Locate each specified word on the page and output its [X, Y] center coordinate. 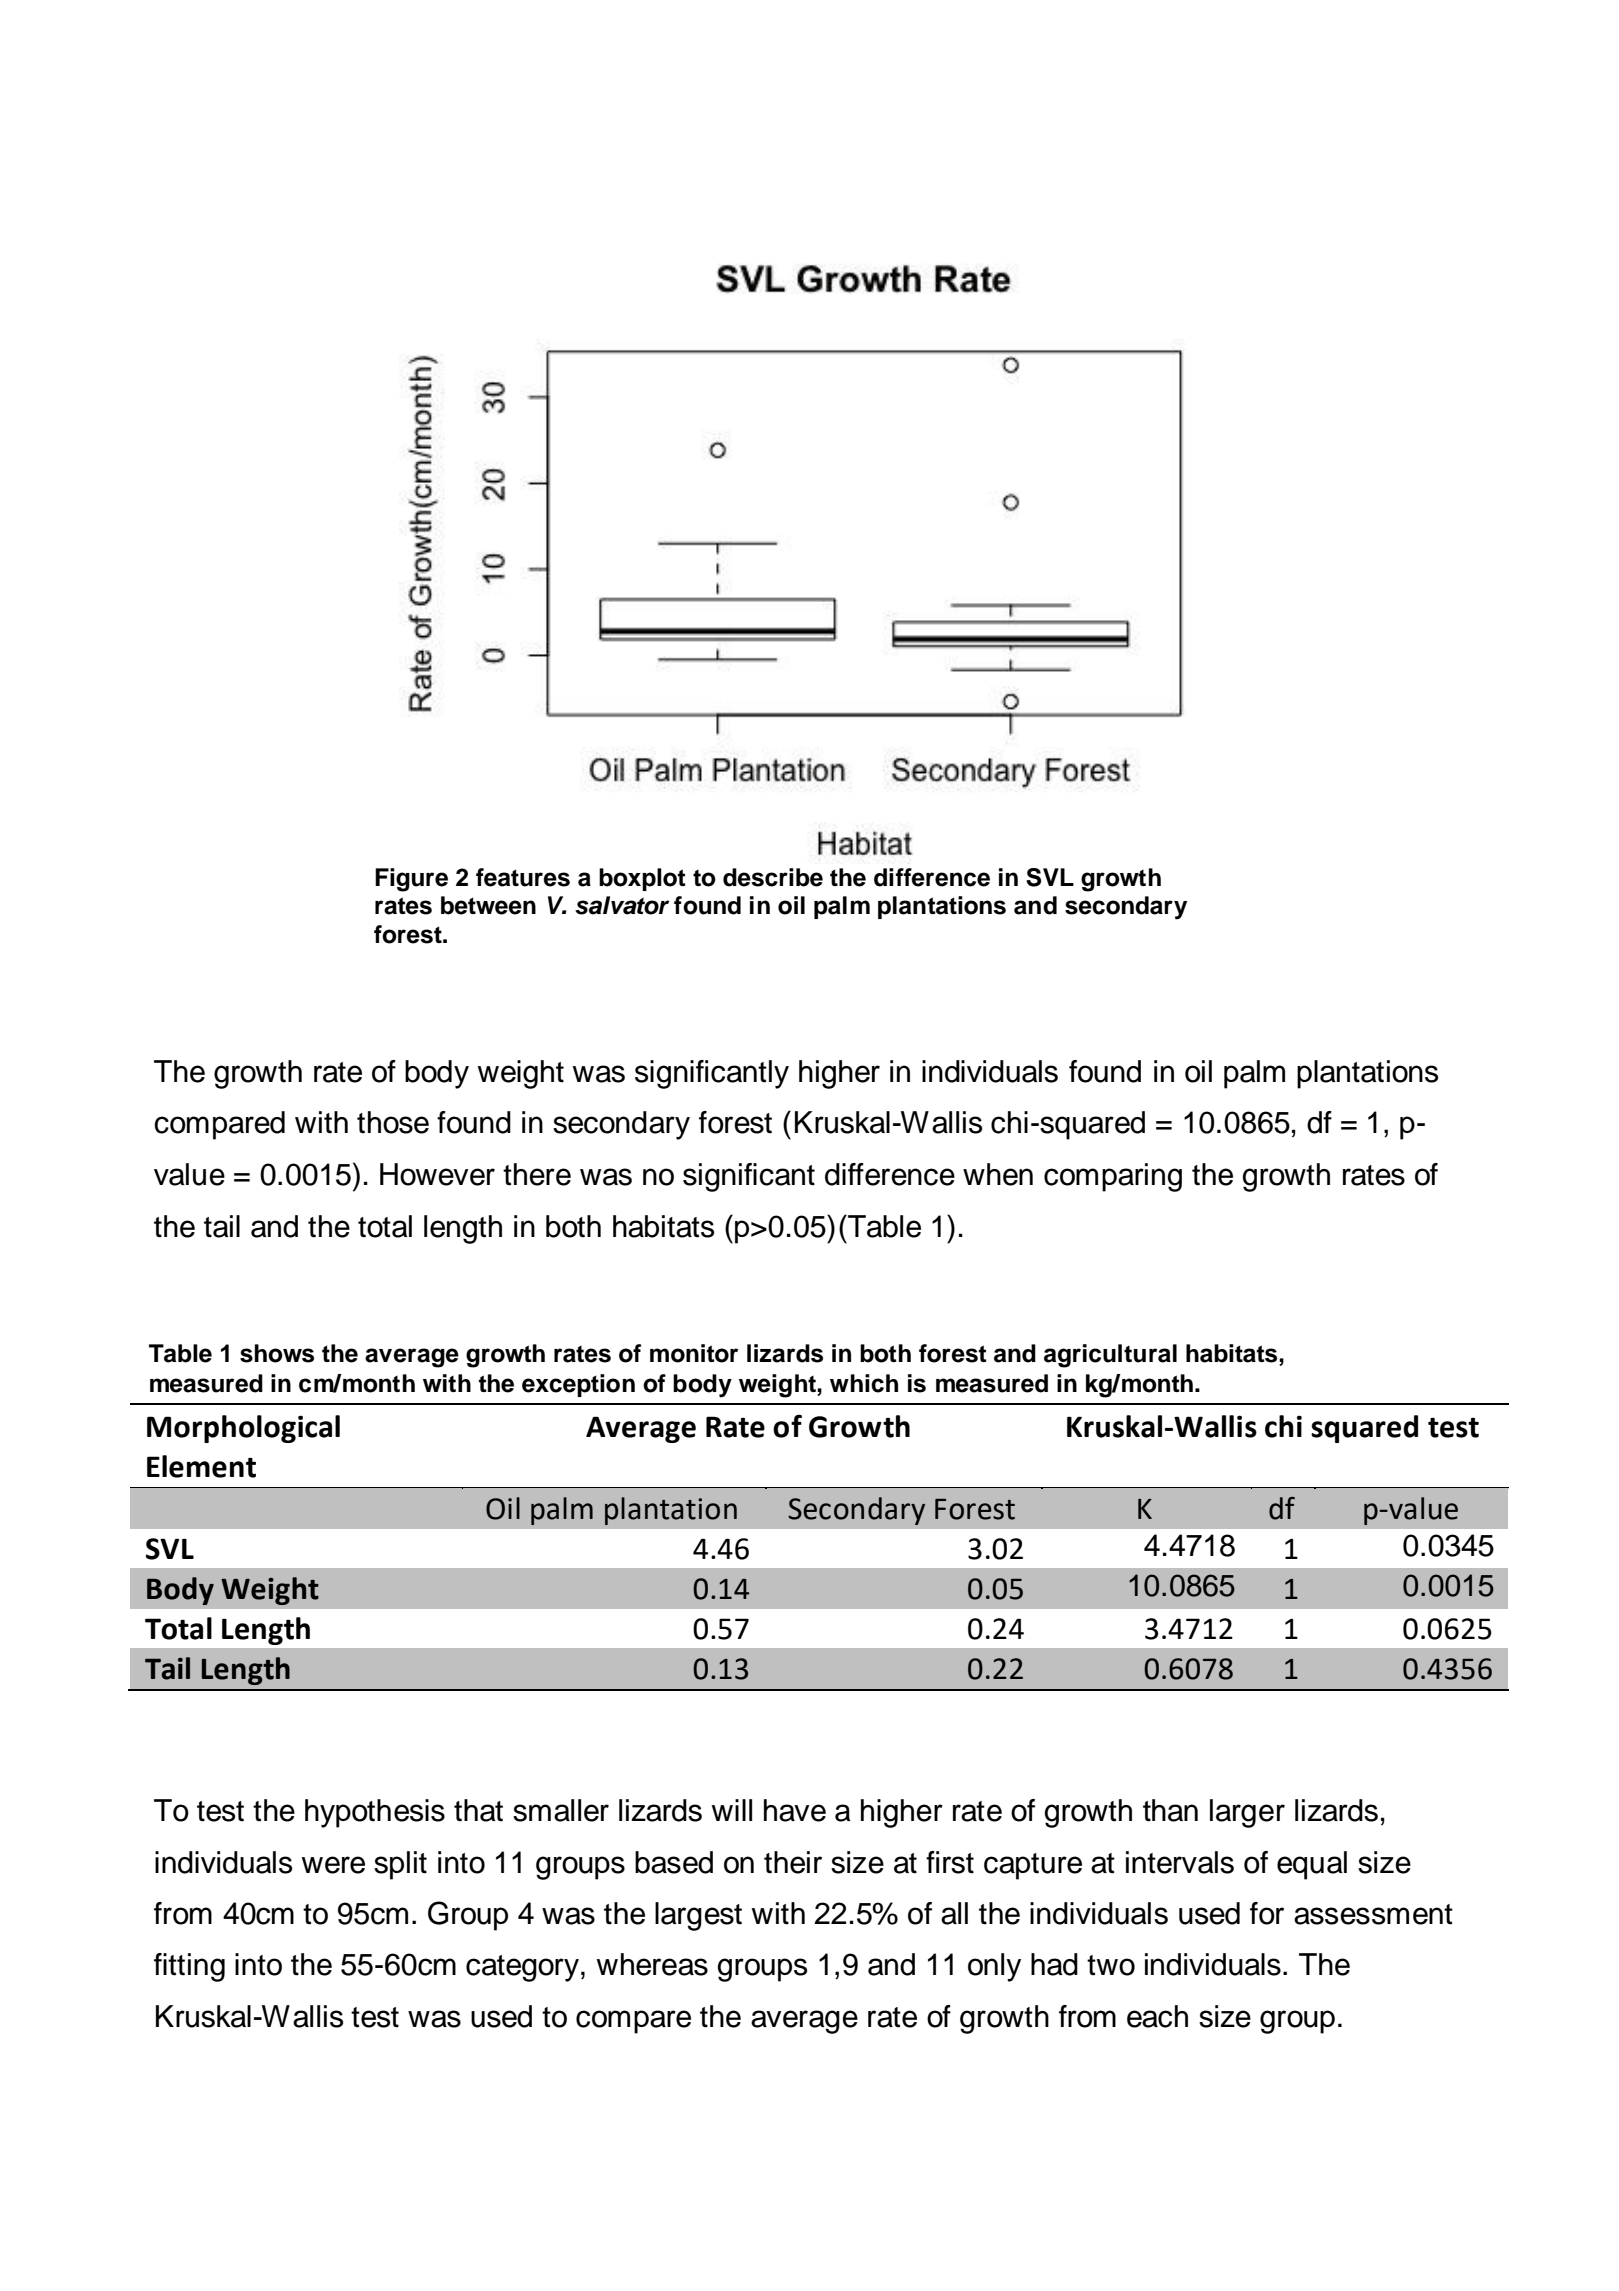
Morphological [243, 1429]
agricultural [1110, 1356]
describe [773, 877]
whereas [652, 1964]
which [864, 1383]
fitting [189, 1967]
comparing [1113, 1177]
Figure [411, 880]
